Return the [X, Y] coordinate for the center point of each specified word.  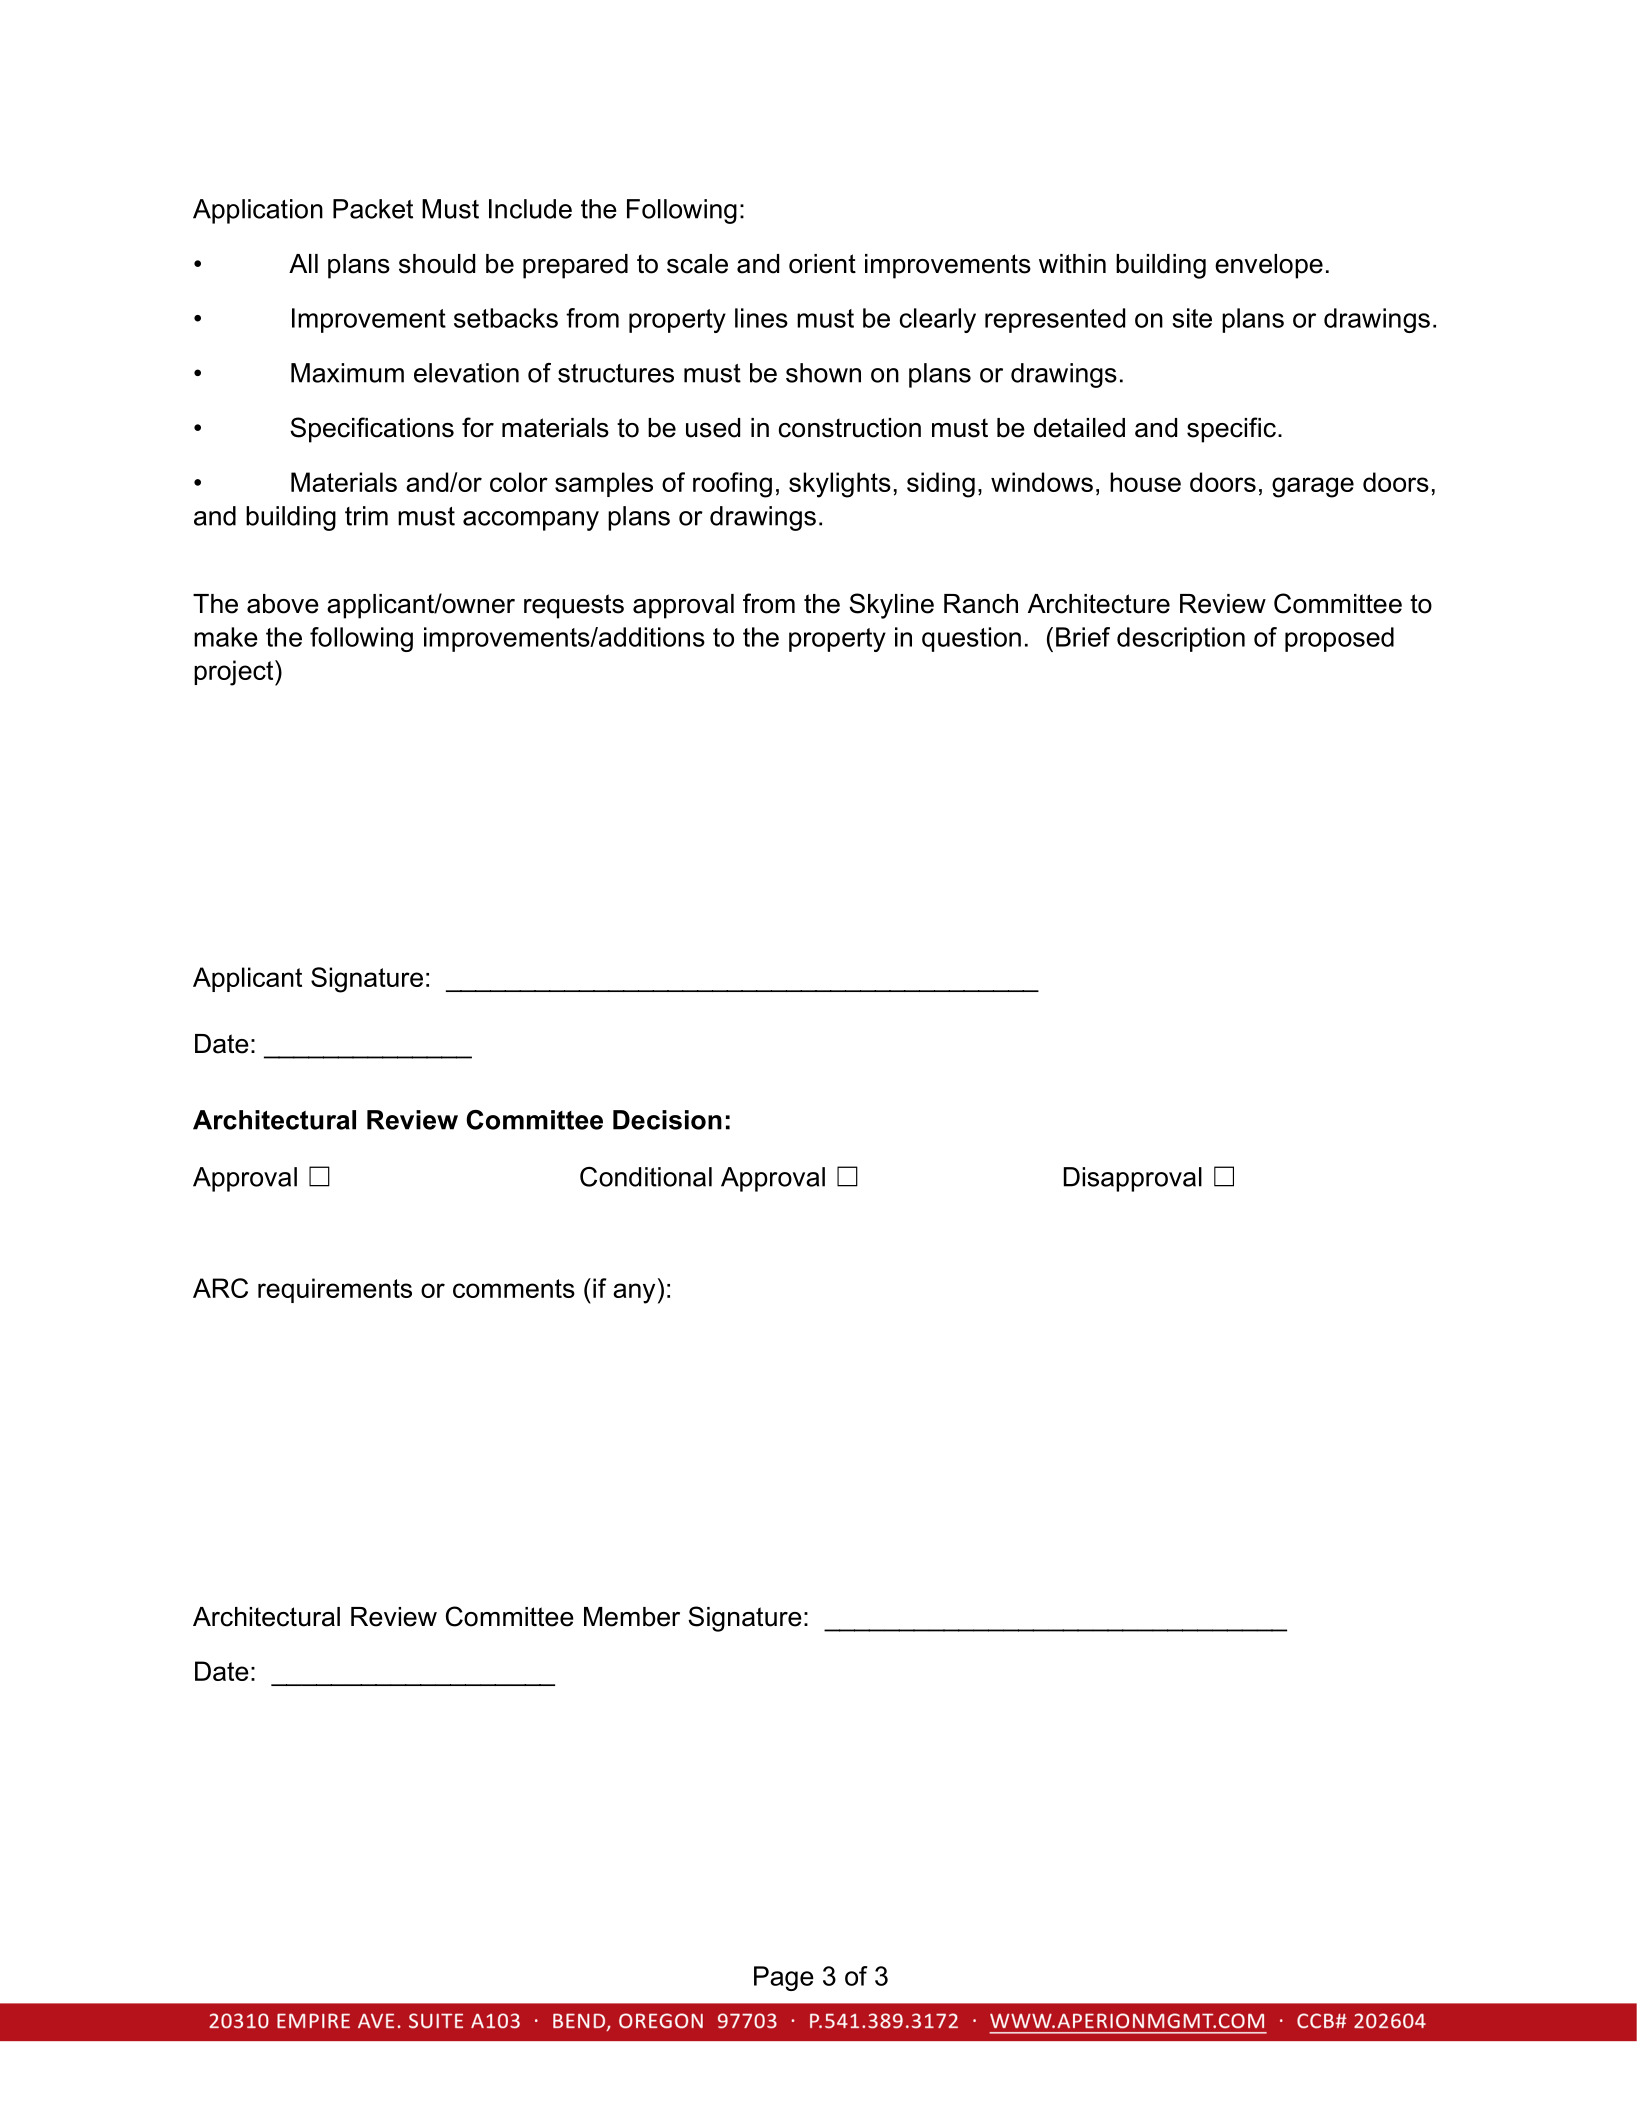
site [1192, 318]
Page [784, 1978]
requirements [335, 1290]
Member [632, 1617]
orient [822, 264]
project [235, 673]
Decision [667, 1120]
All [303, 263]
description [1181, 639]
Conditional [646, 1177]
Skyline [891, 606]
